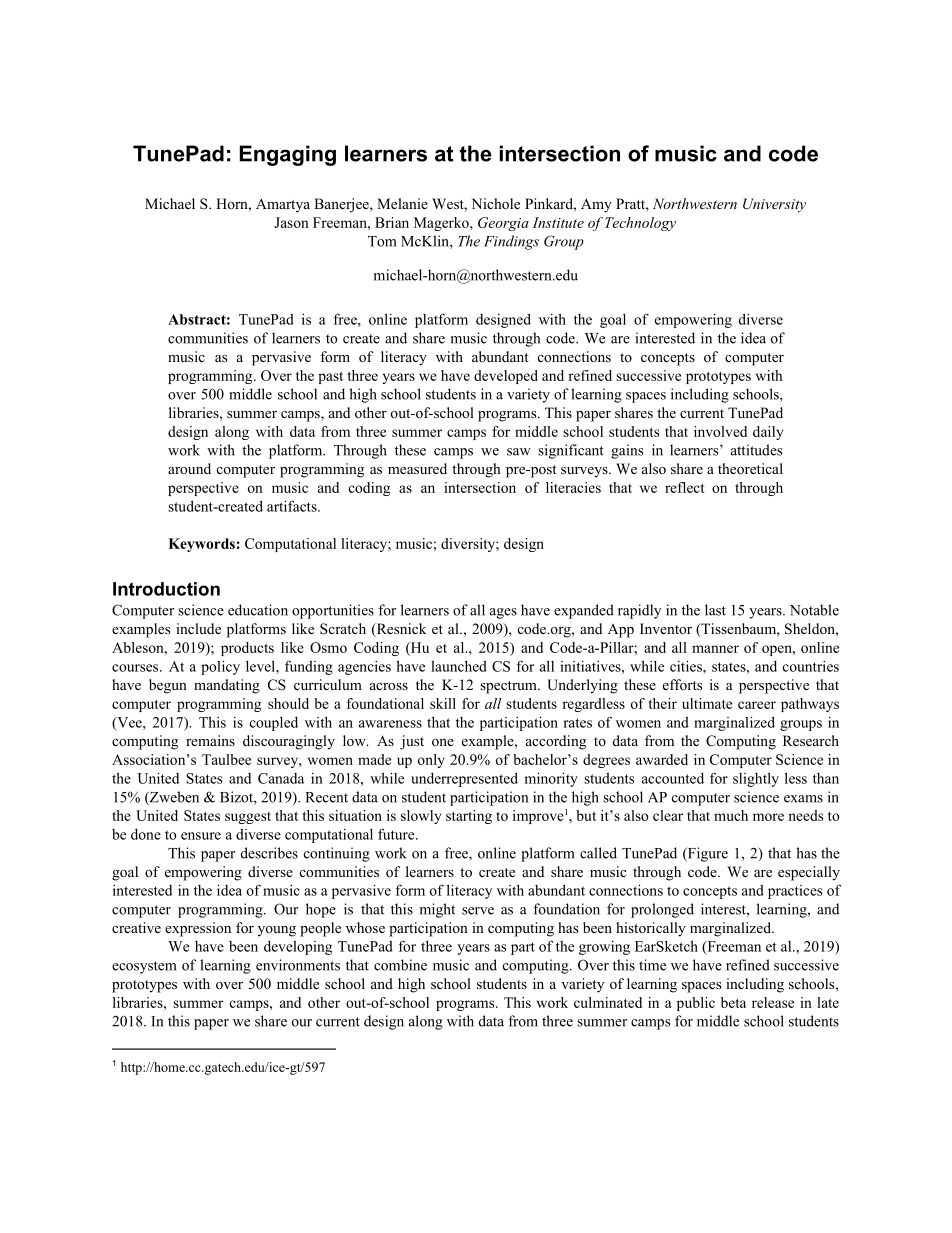 The height and width of the screenshot is (1233, 952). Describe the element at coordinates (400, 965) in the screenshot. I see `combine` at that location.
